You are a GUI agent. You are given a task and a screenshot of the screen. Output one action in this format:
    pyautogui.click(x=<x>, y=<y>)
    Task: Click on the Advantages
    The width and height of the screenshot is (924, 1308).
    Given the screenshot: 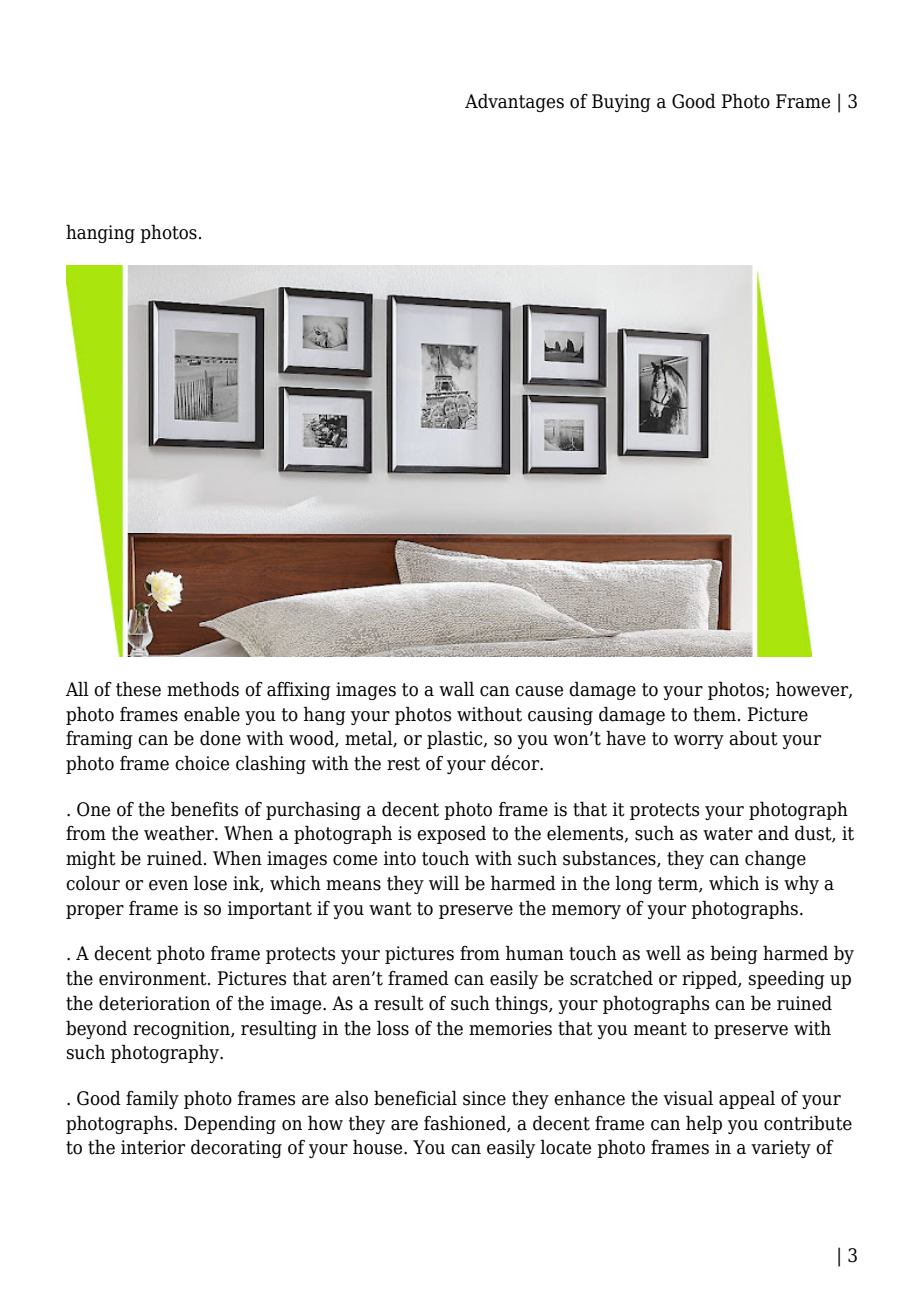 What is the action you would take?
    pyautogui.click(x=514, y=102)
